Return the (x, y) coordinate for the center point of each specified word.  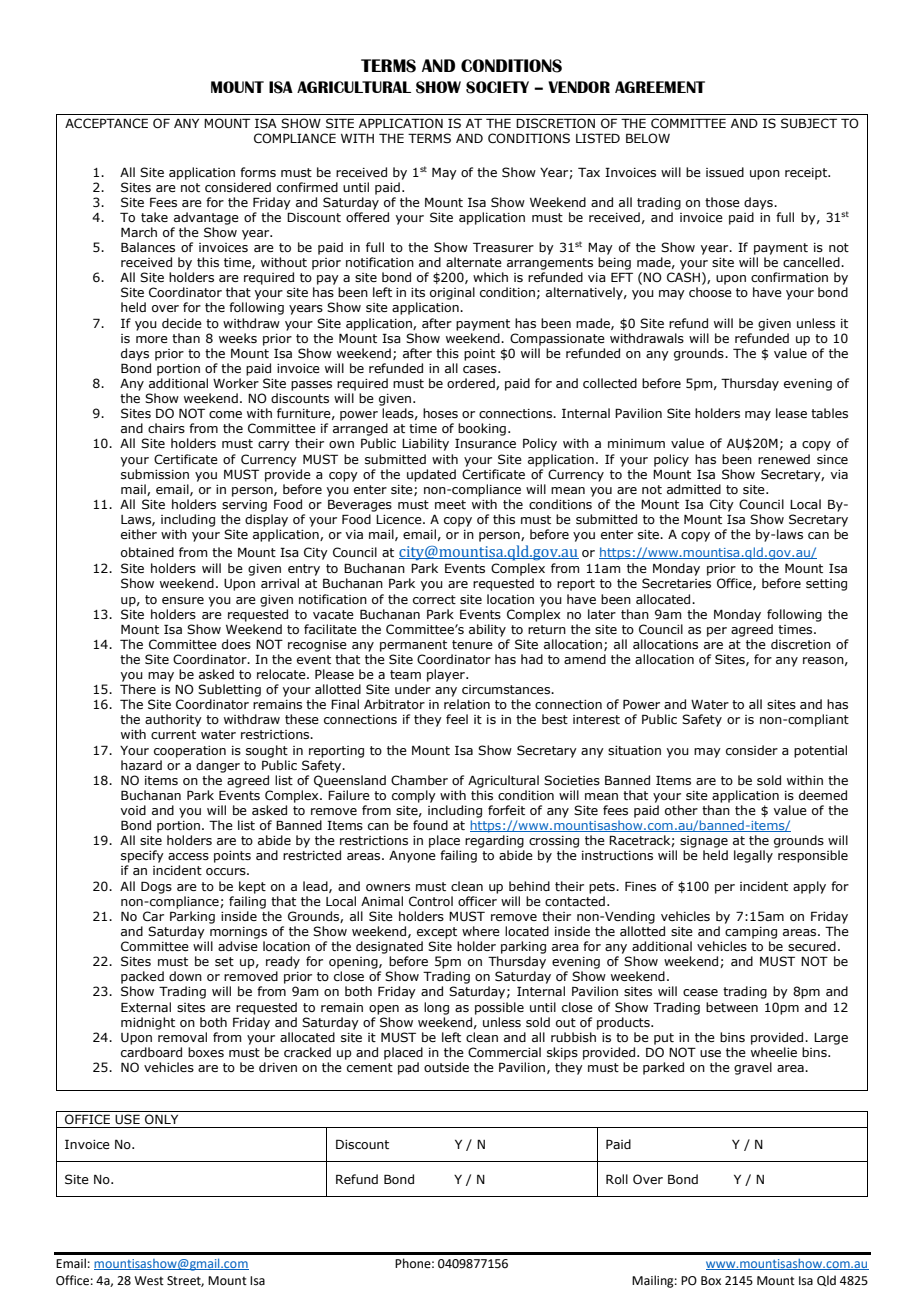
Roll (617, 1179)
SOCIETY (497, 87)
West (149, 1281)
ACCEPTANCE (106, 123)
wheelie (774, 1052)
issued (725, 172)
